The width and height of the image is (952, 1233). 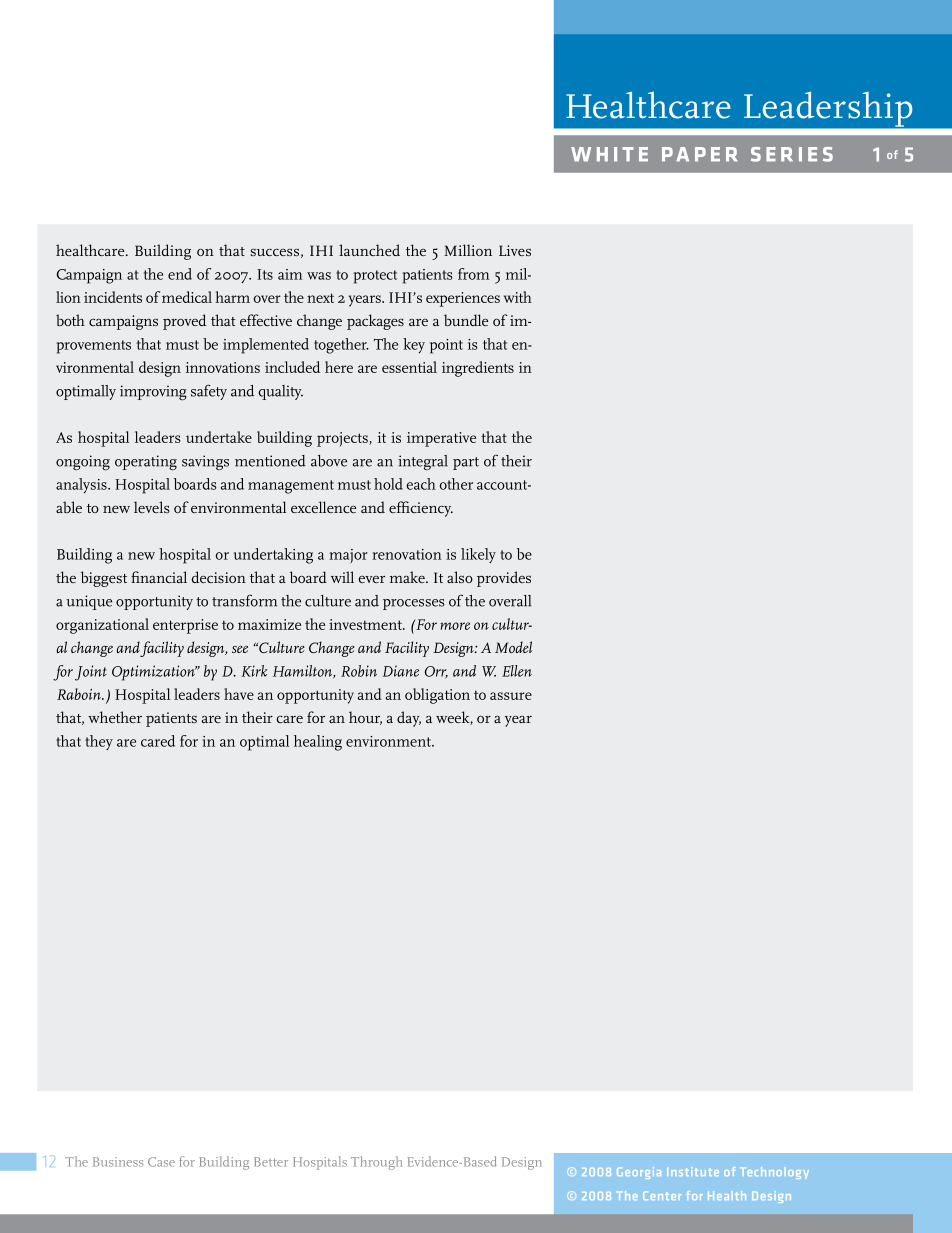 What do you see at coordinates (369, 250) in the image?
I see `launched` at bounding box center [369, 250].
